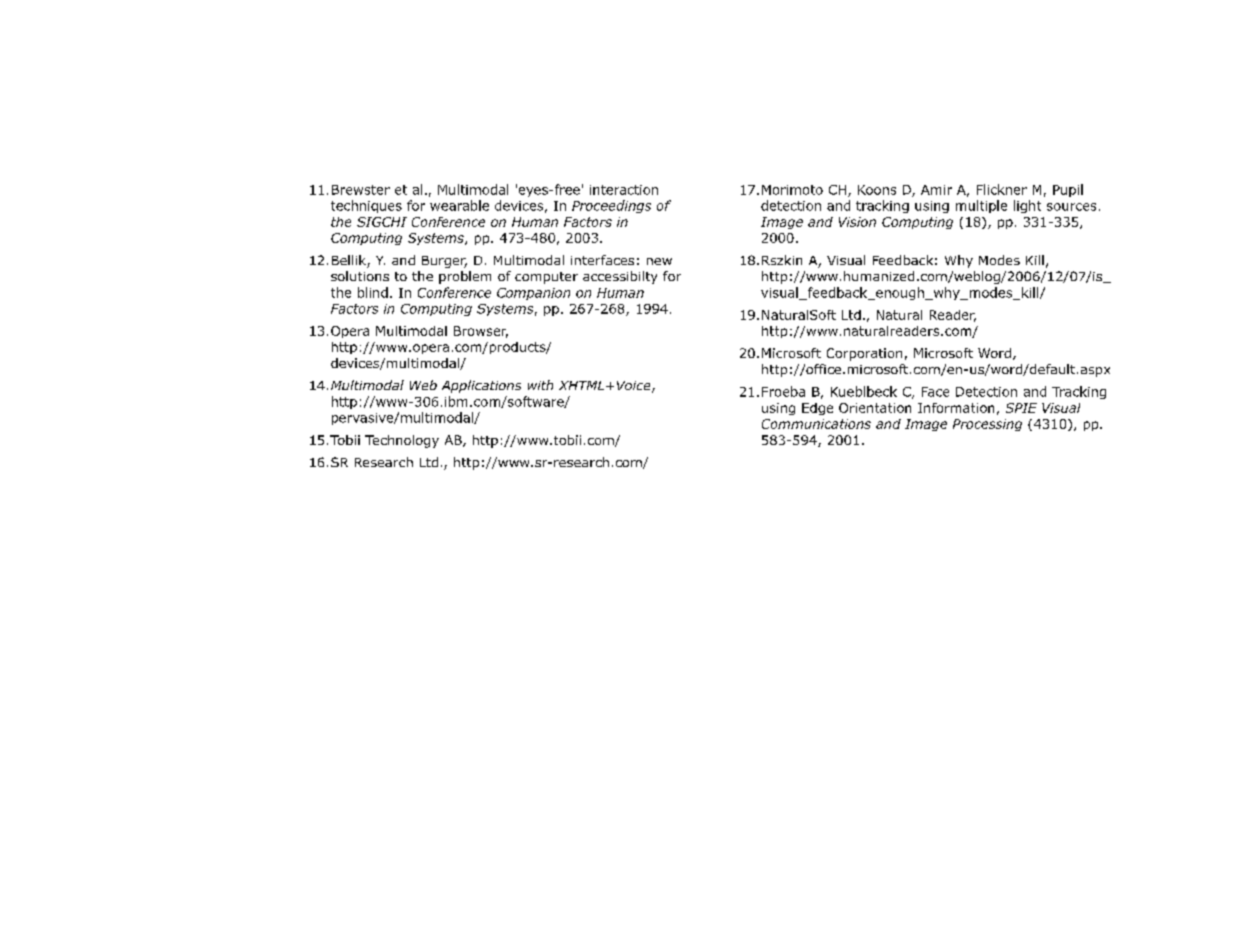 The height and width of the image is (952, 1233). I want to click on interaction, so click(624, 190).
